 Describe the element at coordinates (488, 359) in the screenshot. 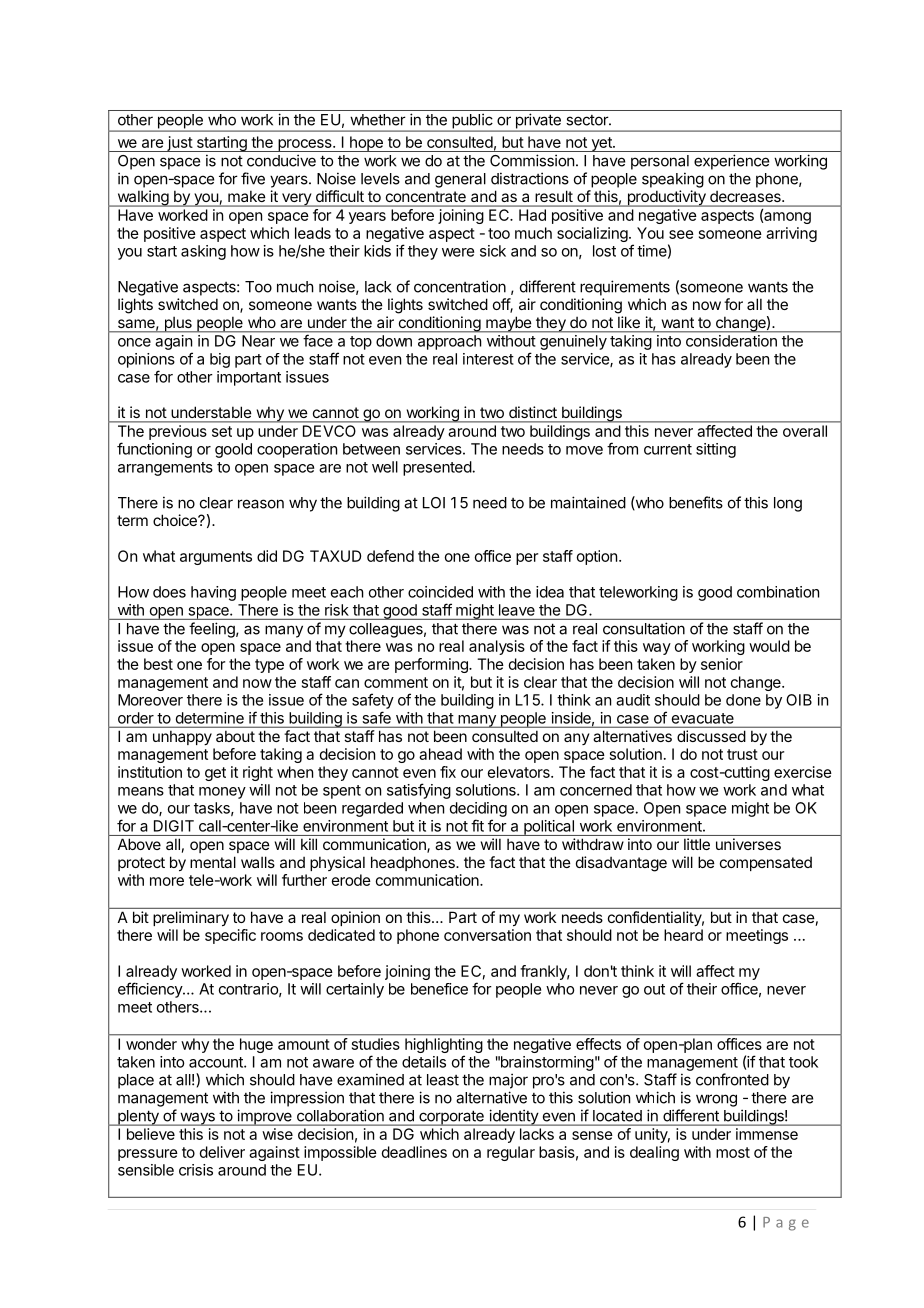

I see `interest` at that location.
